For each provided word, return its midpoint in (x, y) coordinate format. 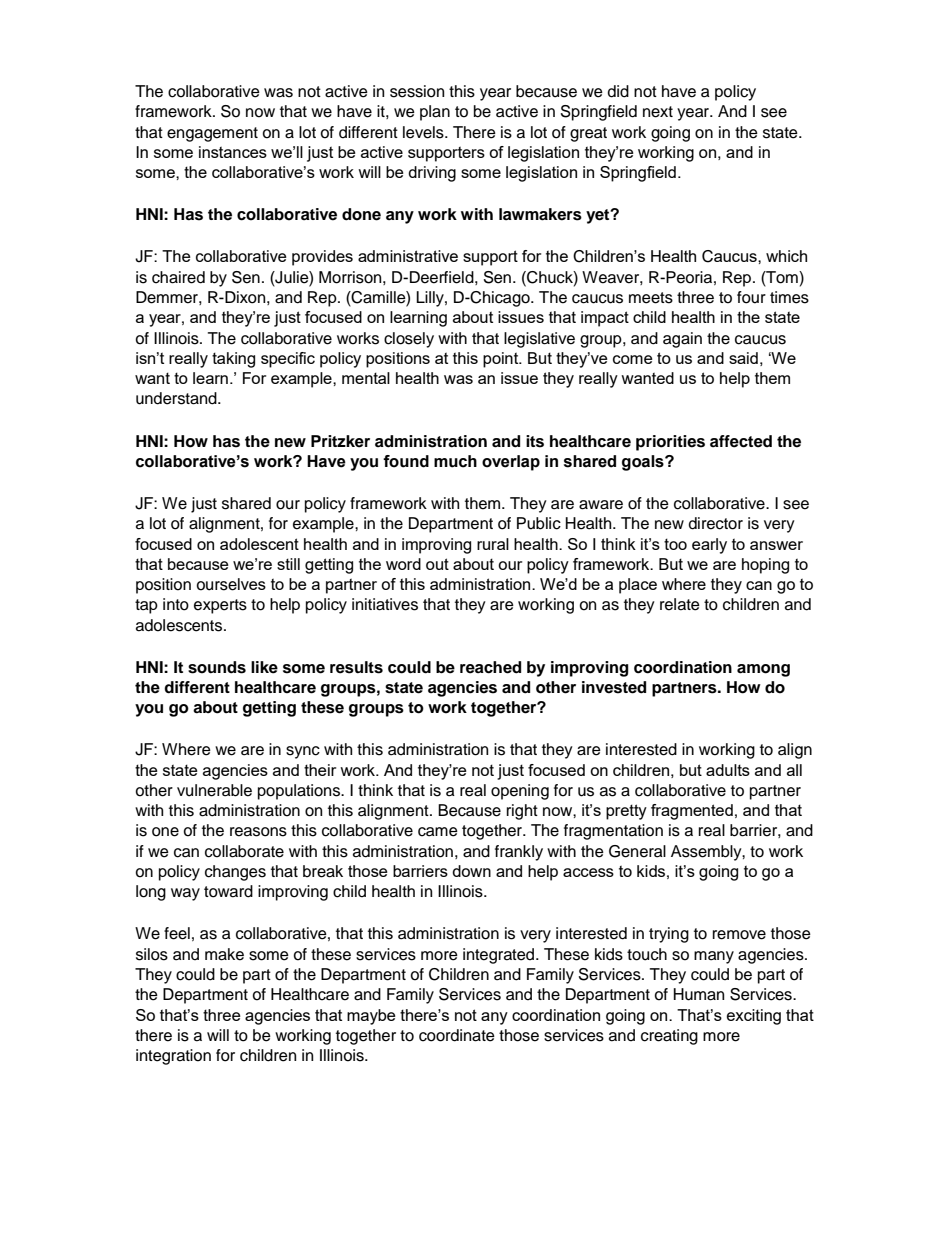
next (658, 112)
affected (741, 441)
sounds (217, 667)
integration (173, 1057)
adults (728, 770)
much (455, 461)
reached (490, 667)
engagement (212, 134)
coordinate (457, 1035)
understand (177, 398)
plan (435, 113)
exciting (754, 1017)
